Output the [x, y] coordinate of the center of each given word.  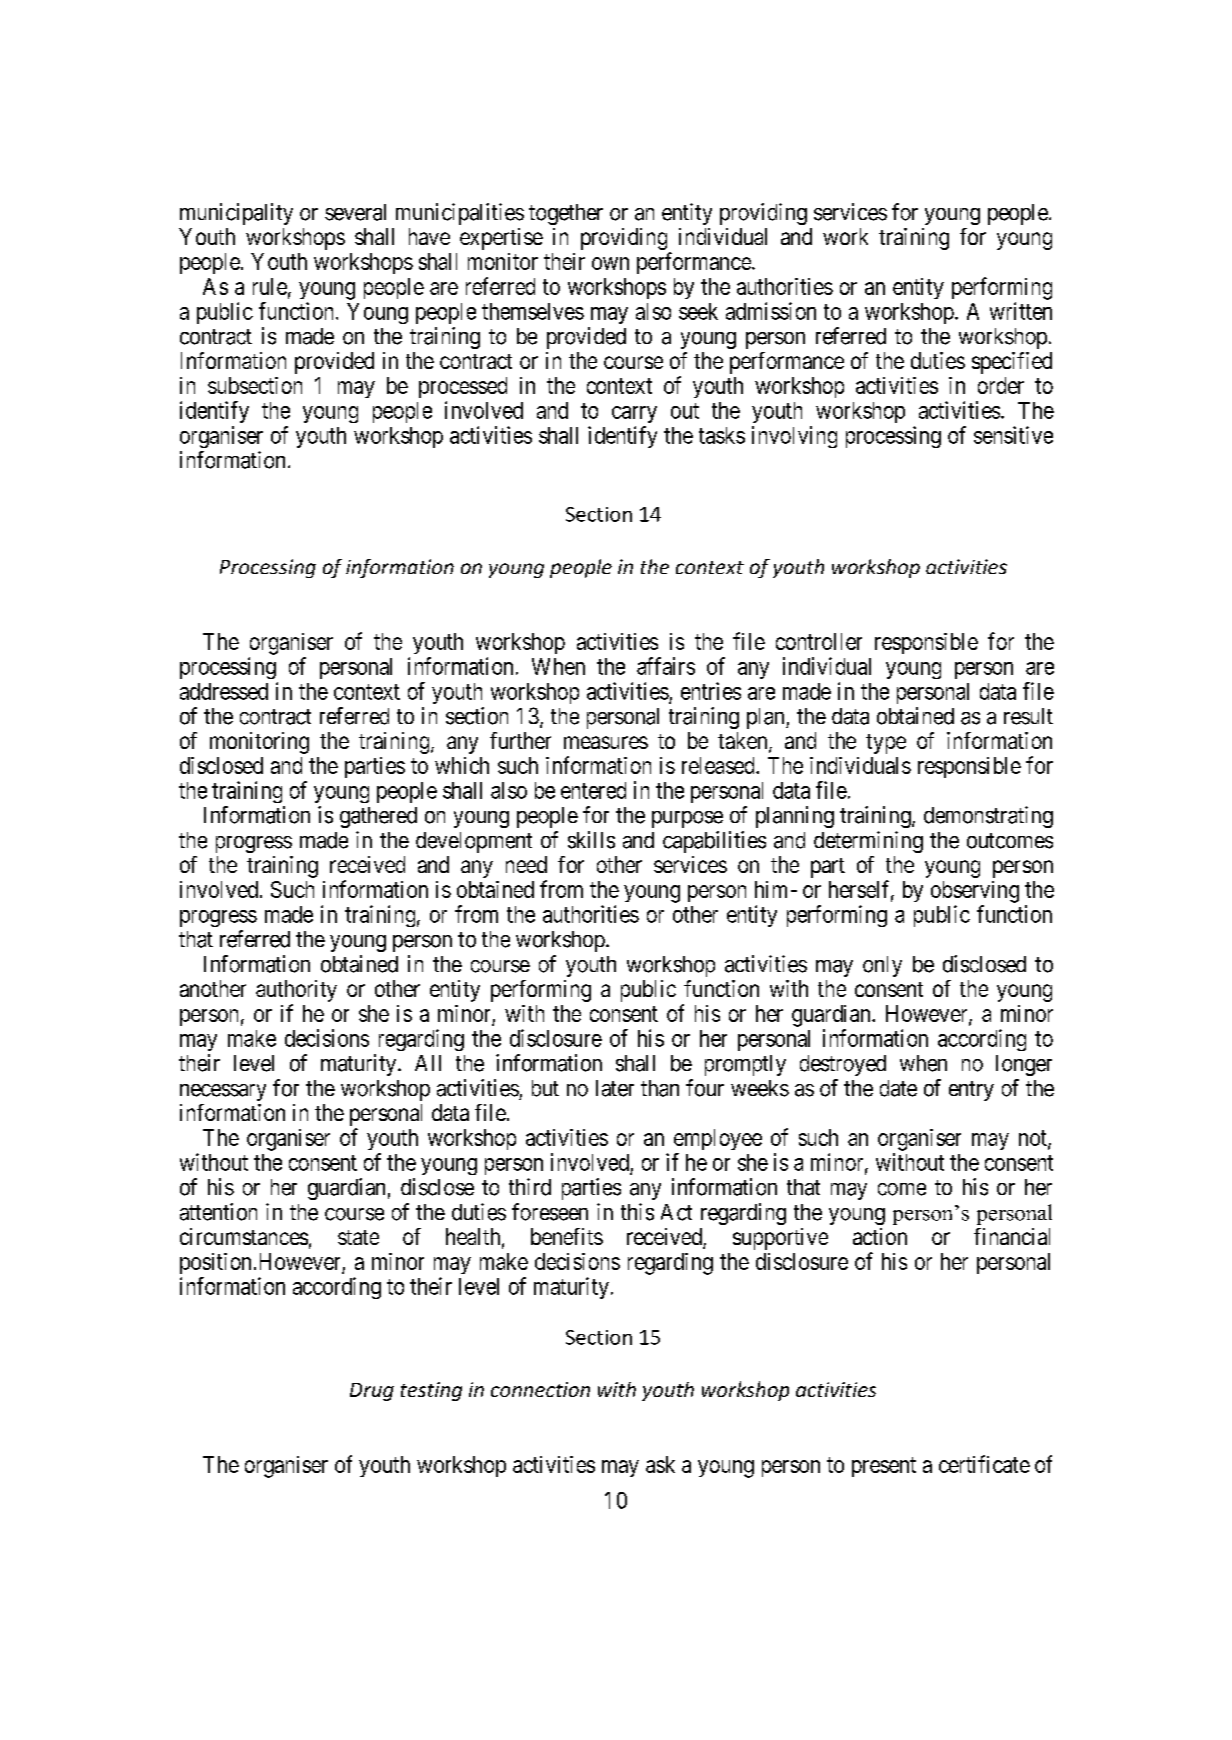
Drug [372, 1392]
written [1021, 311]
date [898, 1088]
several [355, 212]
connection [540, 1389]
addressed [224, 691]
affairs [666, 666]
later [615, 1088]
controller [819, 641]
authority [296, 991]
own [610, 263]
